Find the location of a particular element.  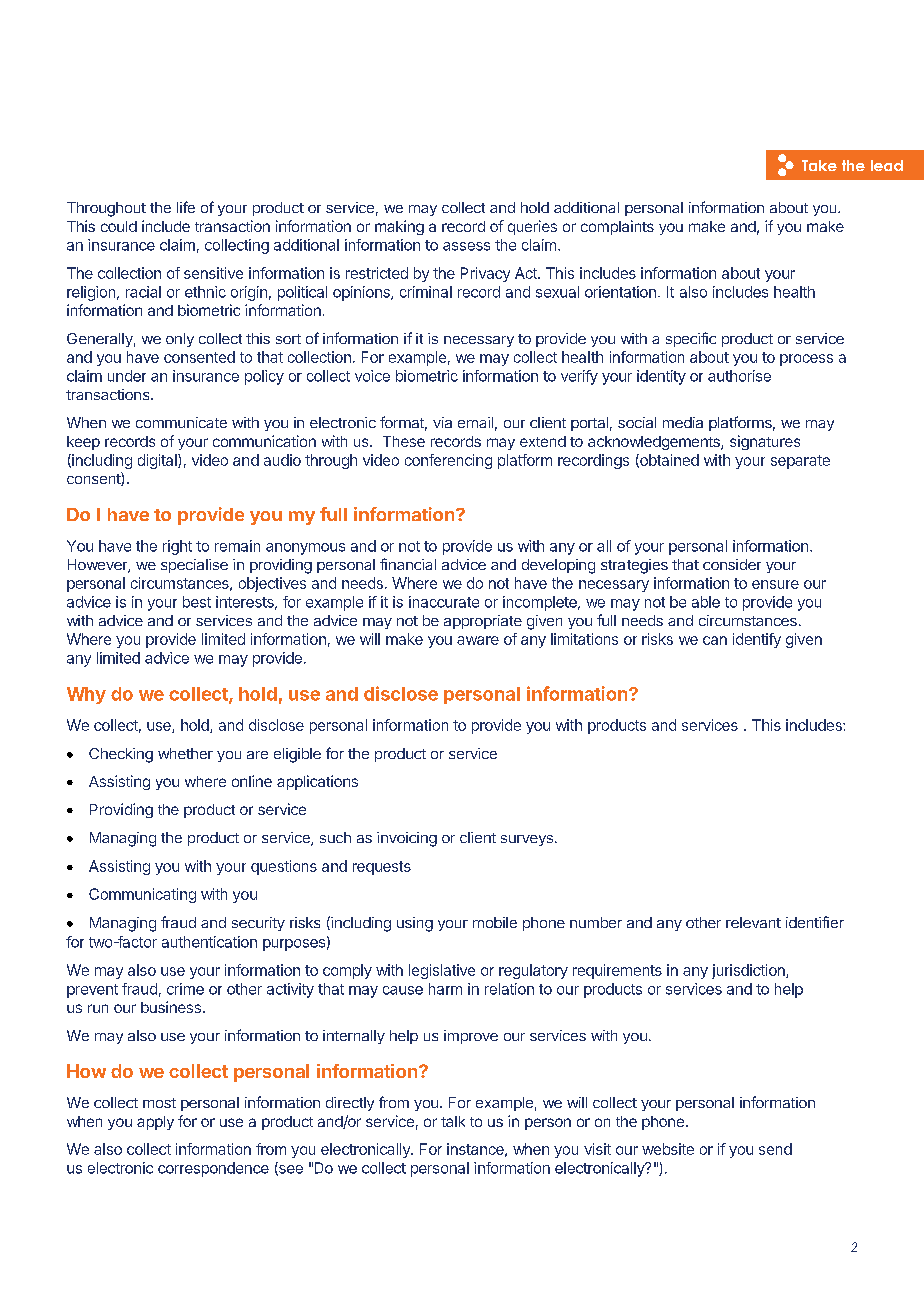

signatures is located at coordinates (765, 442).
